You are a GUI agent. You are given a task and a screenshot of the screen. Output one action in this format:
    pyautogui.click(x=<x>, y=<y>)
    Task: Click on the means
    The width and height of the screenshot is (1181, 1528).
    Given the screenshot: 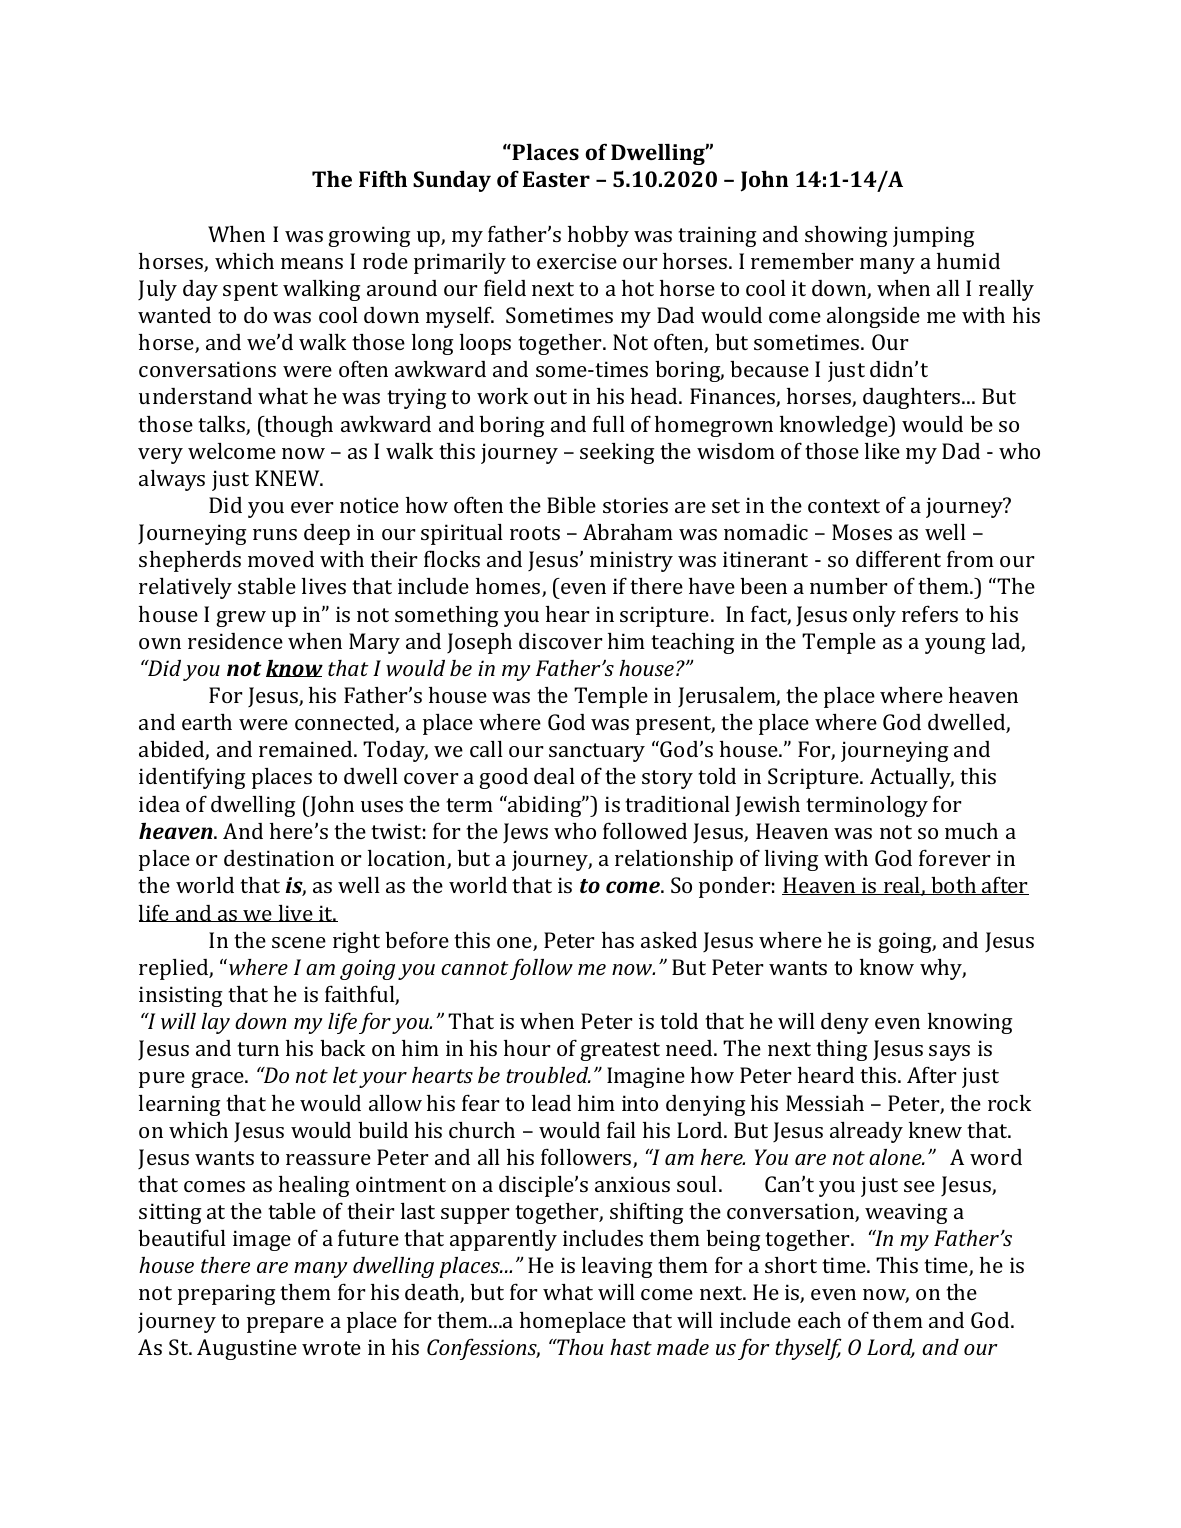 What is the action you would take?
    pyautogui.click(x=312, y=263)
